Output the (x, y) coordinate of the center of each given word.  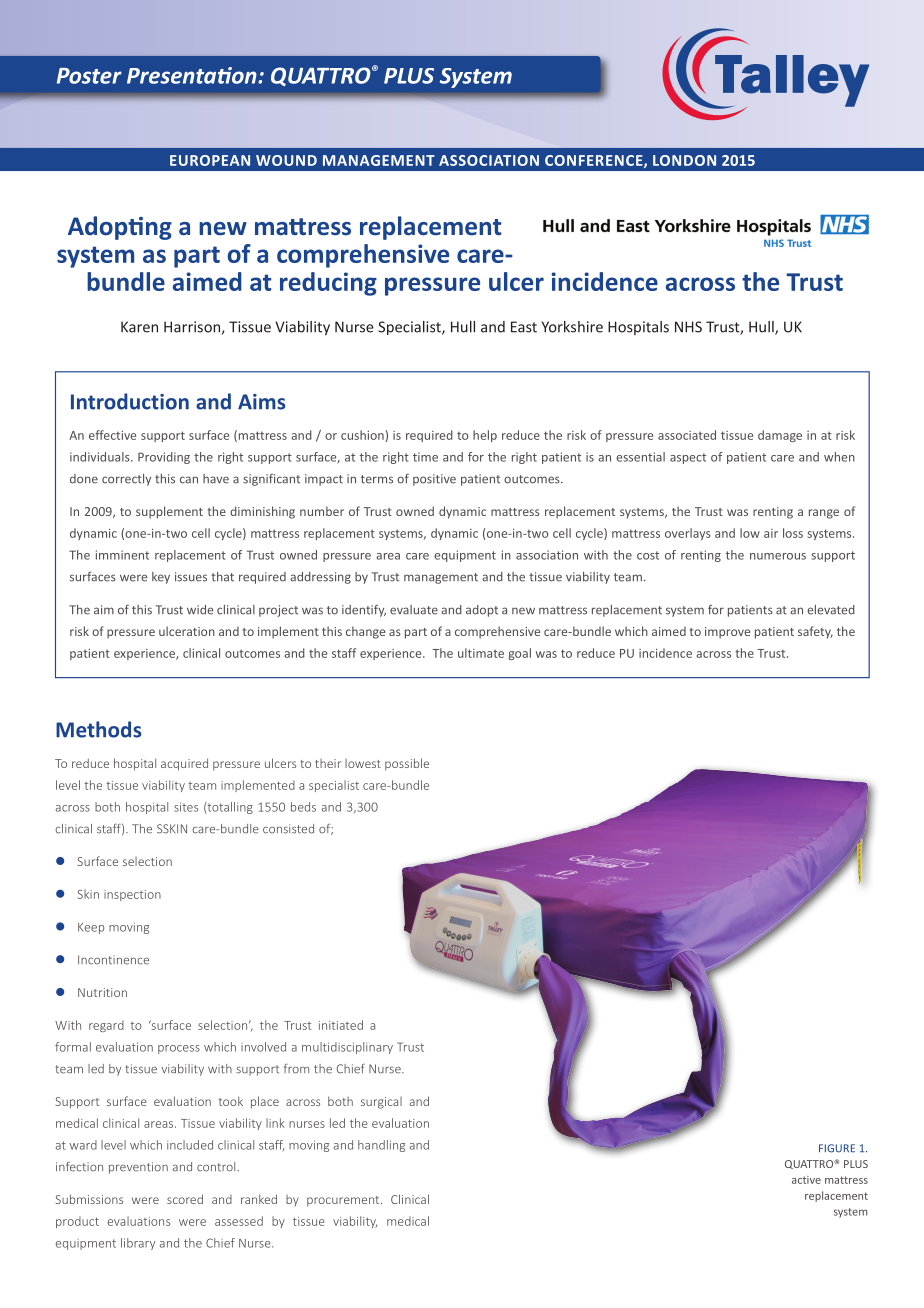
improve (727, 633)
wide (200, 610)
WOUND (286, 160)
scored (185, 1199)
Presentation (193, 75)
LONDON (684, 160)
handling (381, 1146)
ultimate (481, 653)
